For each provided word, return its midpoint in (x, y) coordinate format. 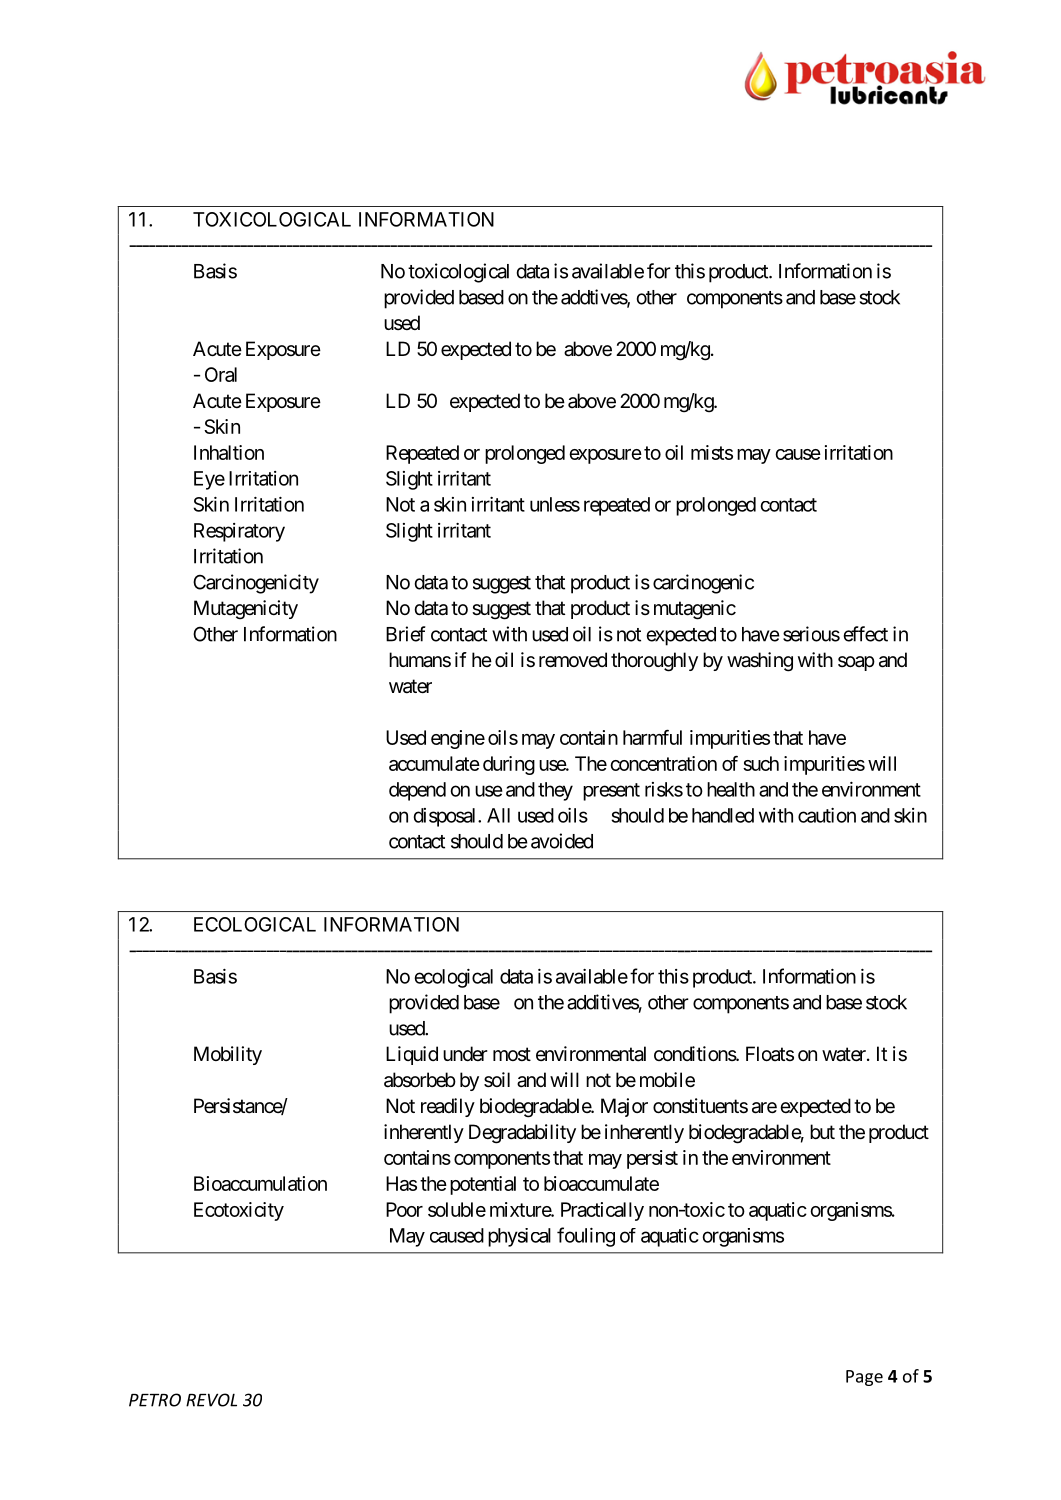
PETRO (155, 1400)
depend (417, 791)
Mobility (228, 1055)
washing (760, 662)
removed (573, 660)
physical (519, 1237)
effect (866, 634)
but (822, 1131)
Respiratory (239, 532)
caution (827, 815)
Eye (209, 480)
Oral (221, 374)
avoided (562, 841)
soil (497, 1080)
